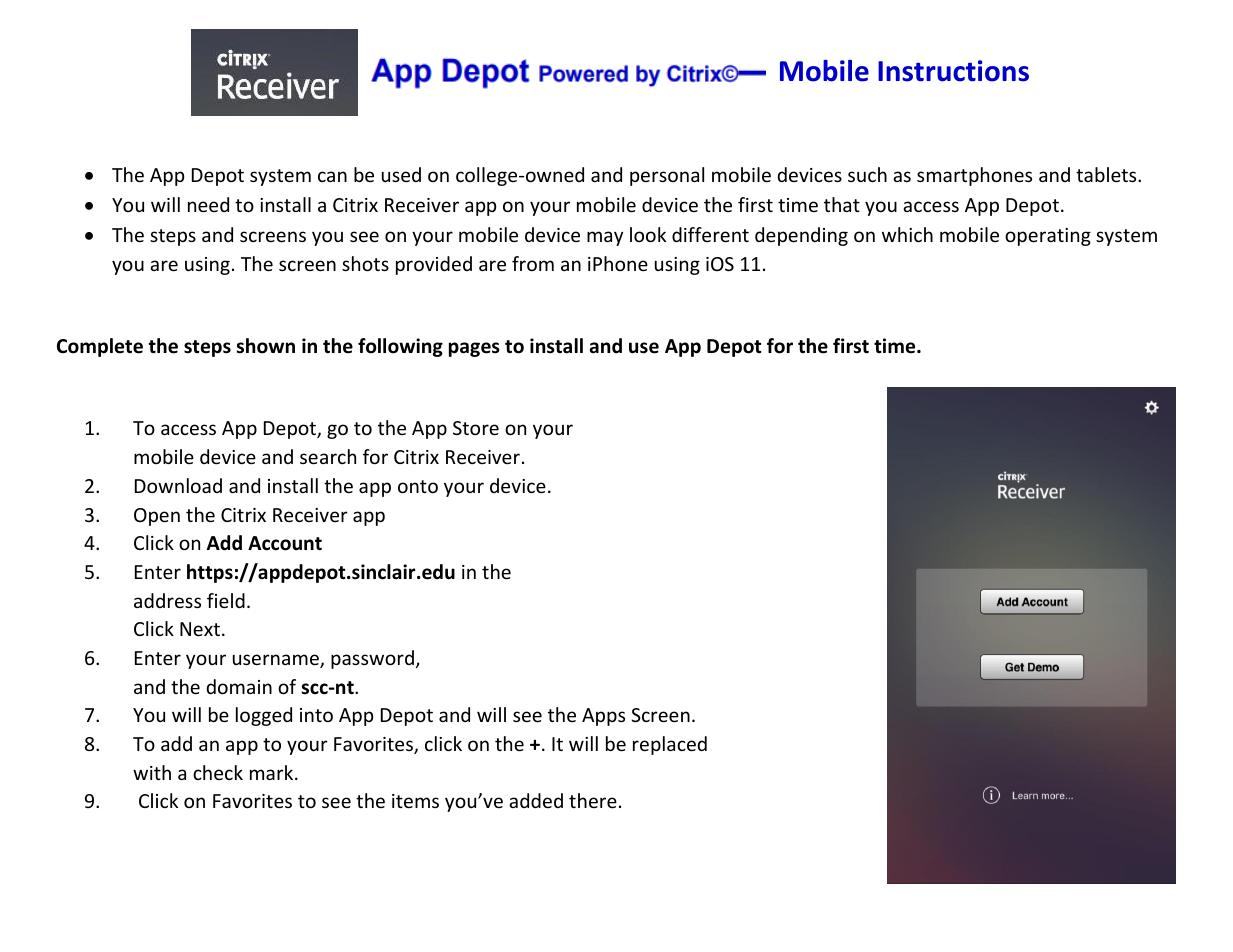 This screenshot has height=952, width=1233. Describe the element at coordinates (667, 176) in the screenshot. I see `personal` at that location.
